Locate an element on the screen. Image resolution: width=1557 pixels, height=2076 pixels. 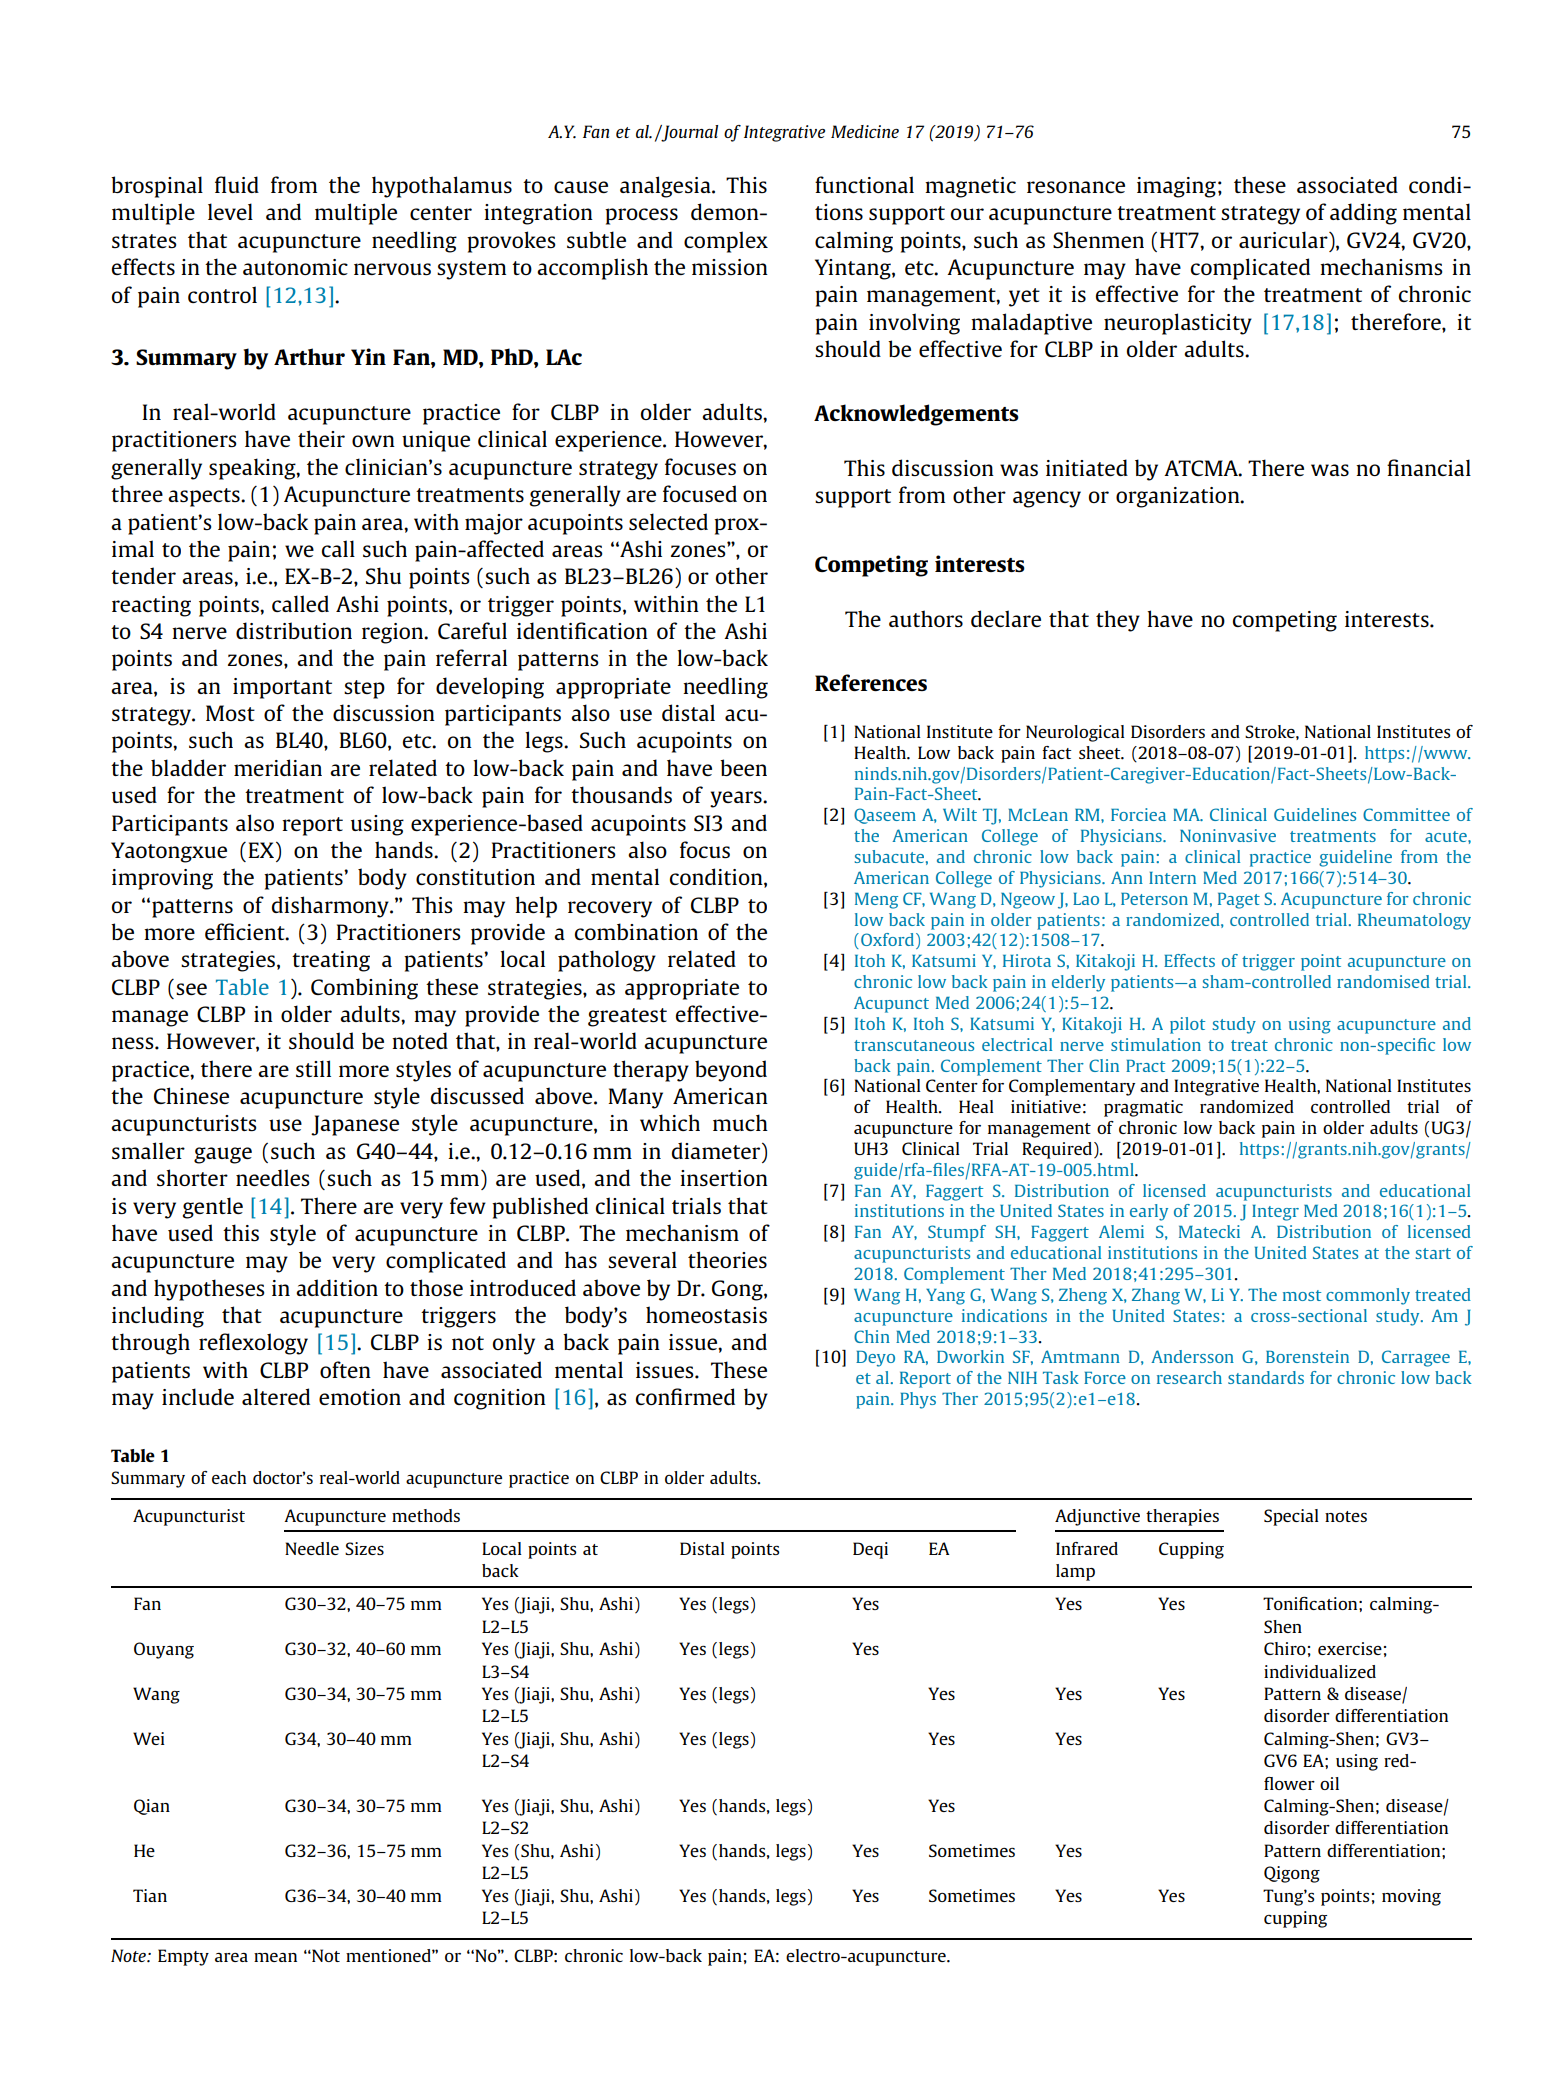
pilot is located at coordinates (1187, 1025).
